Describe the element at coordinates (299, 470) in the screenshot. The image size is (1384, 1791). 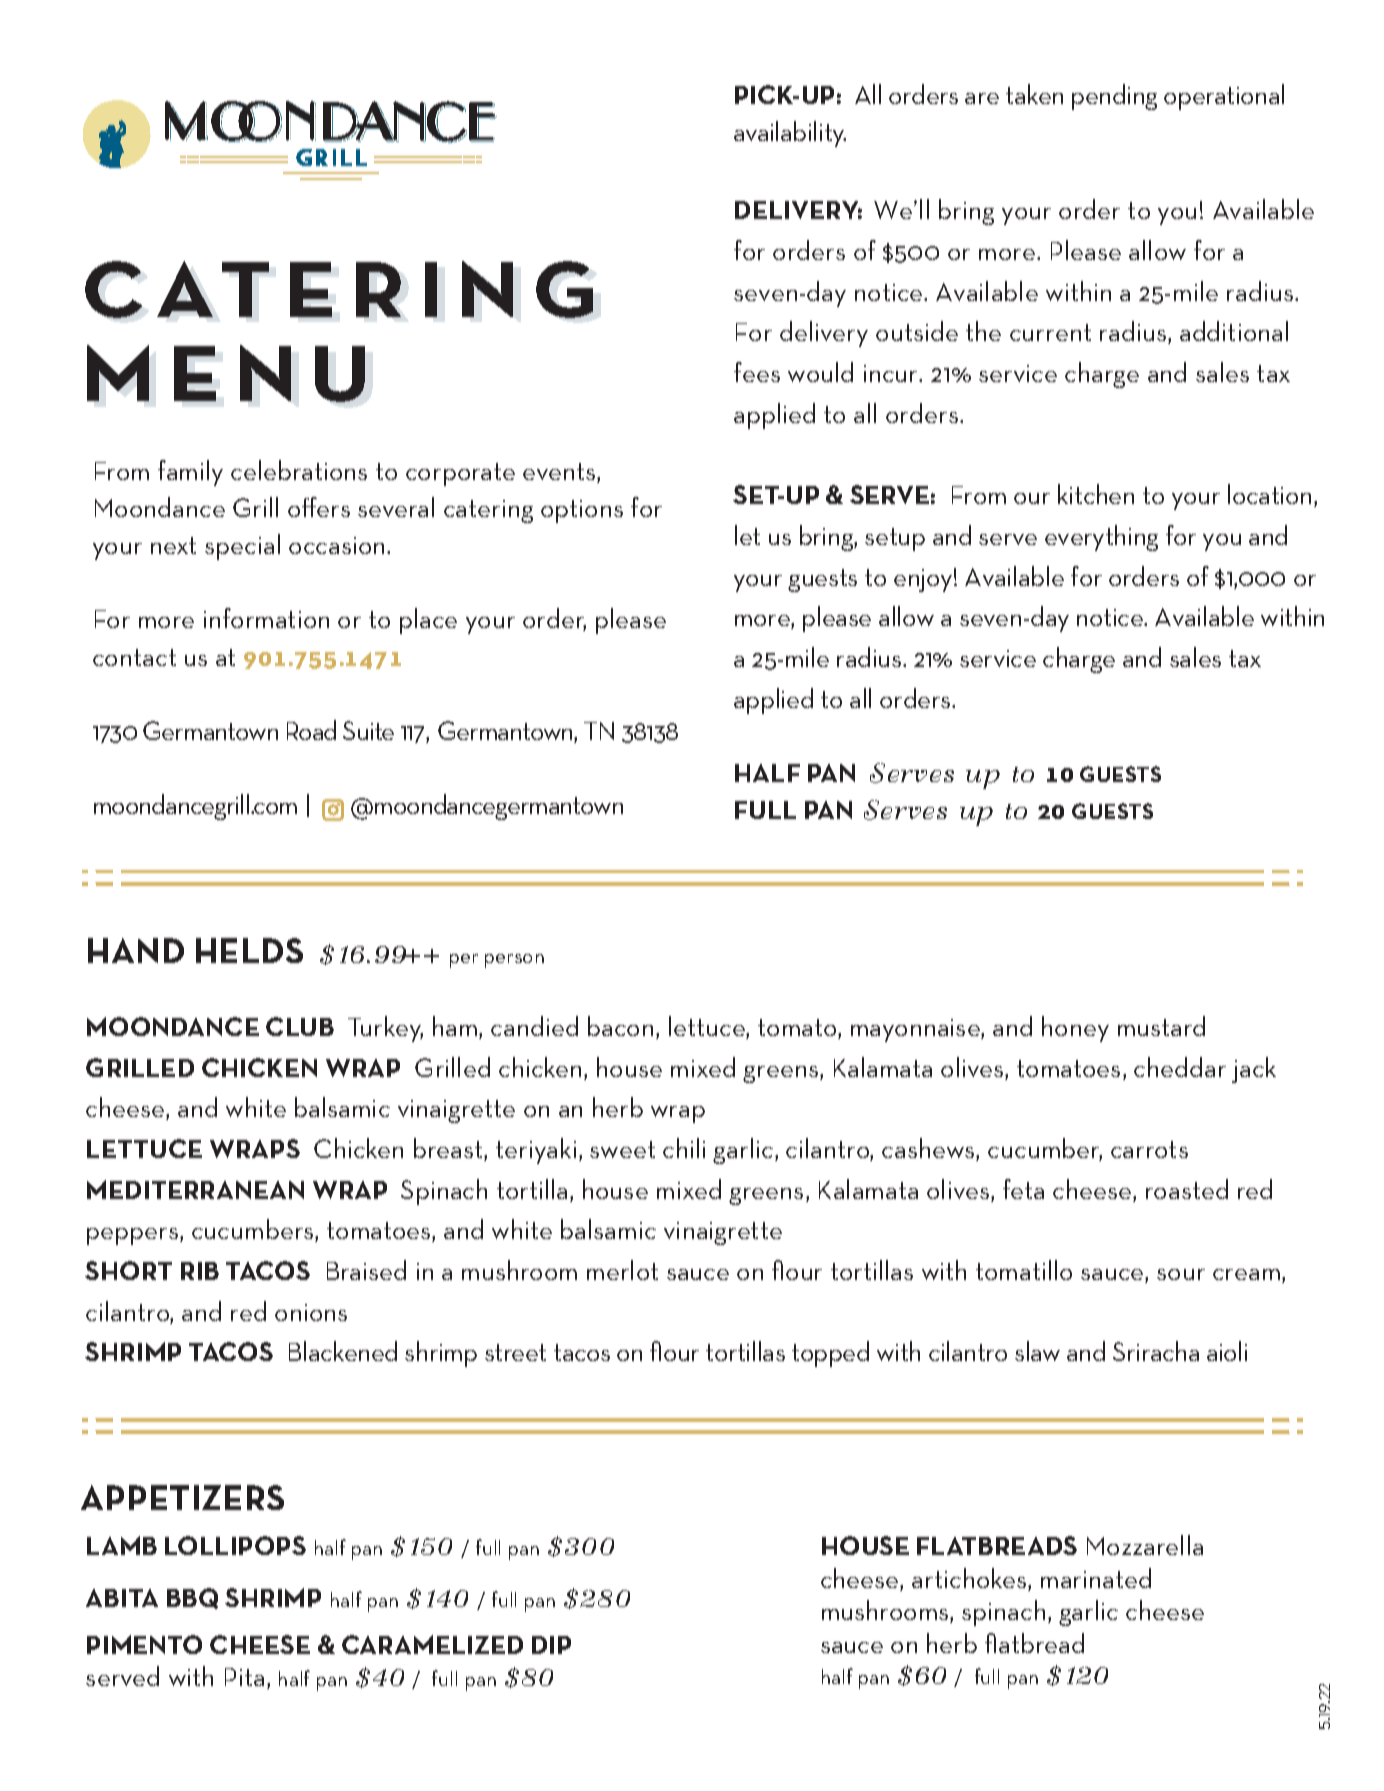
I see `celebrations` at that location.
